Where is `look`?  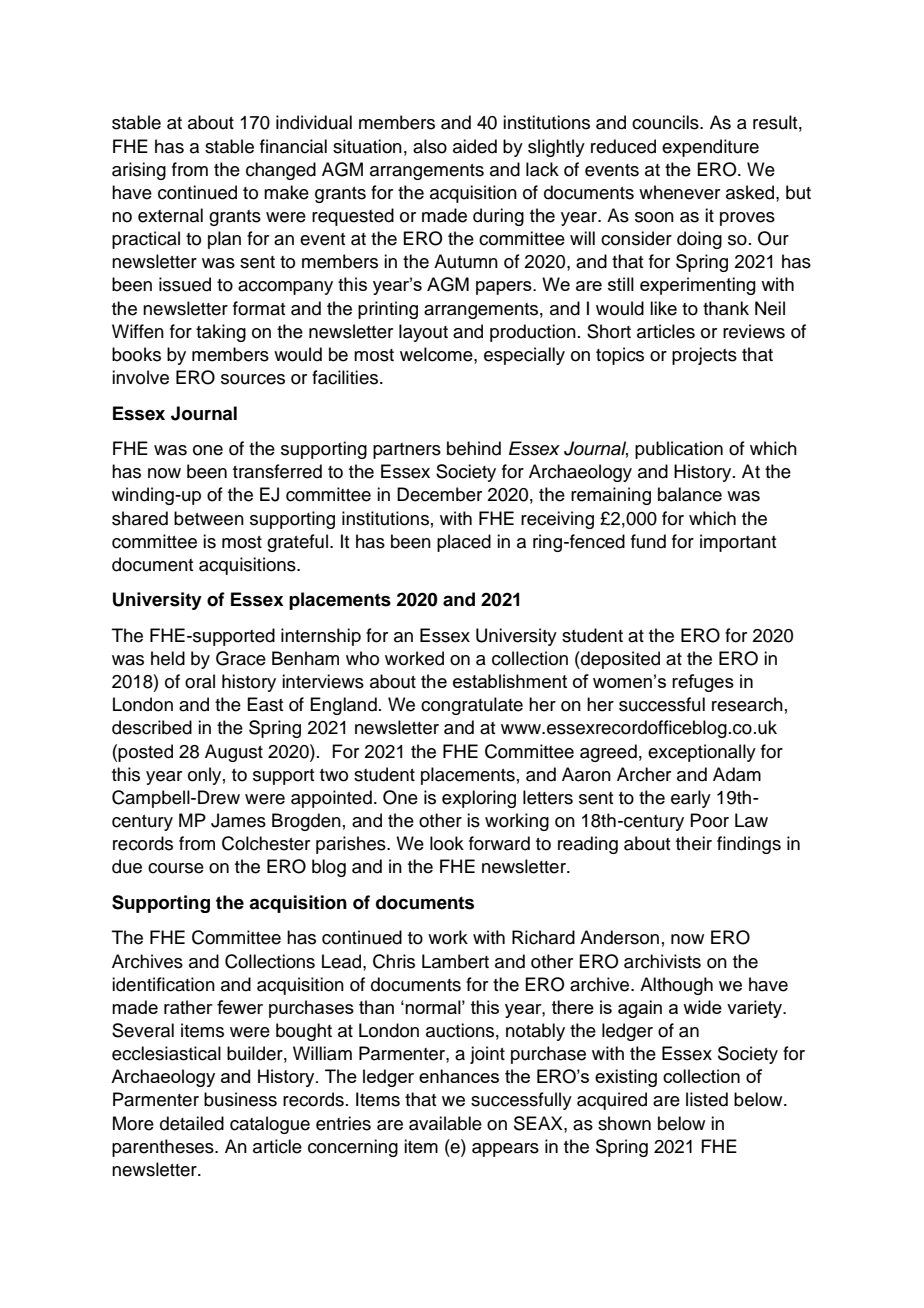 look is located at coordinates (447, 843).
